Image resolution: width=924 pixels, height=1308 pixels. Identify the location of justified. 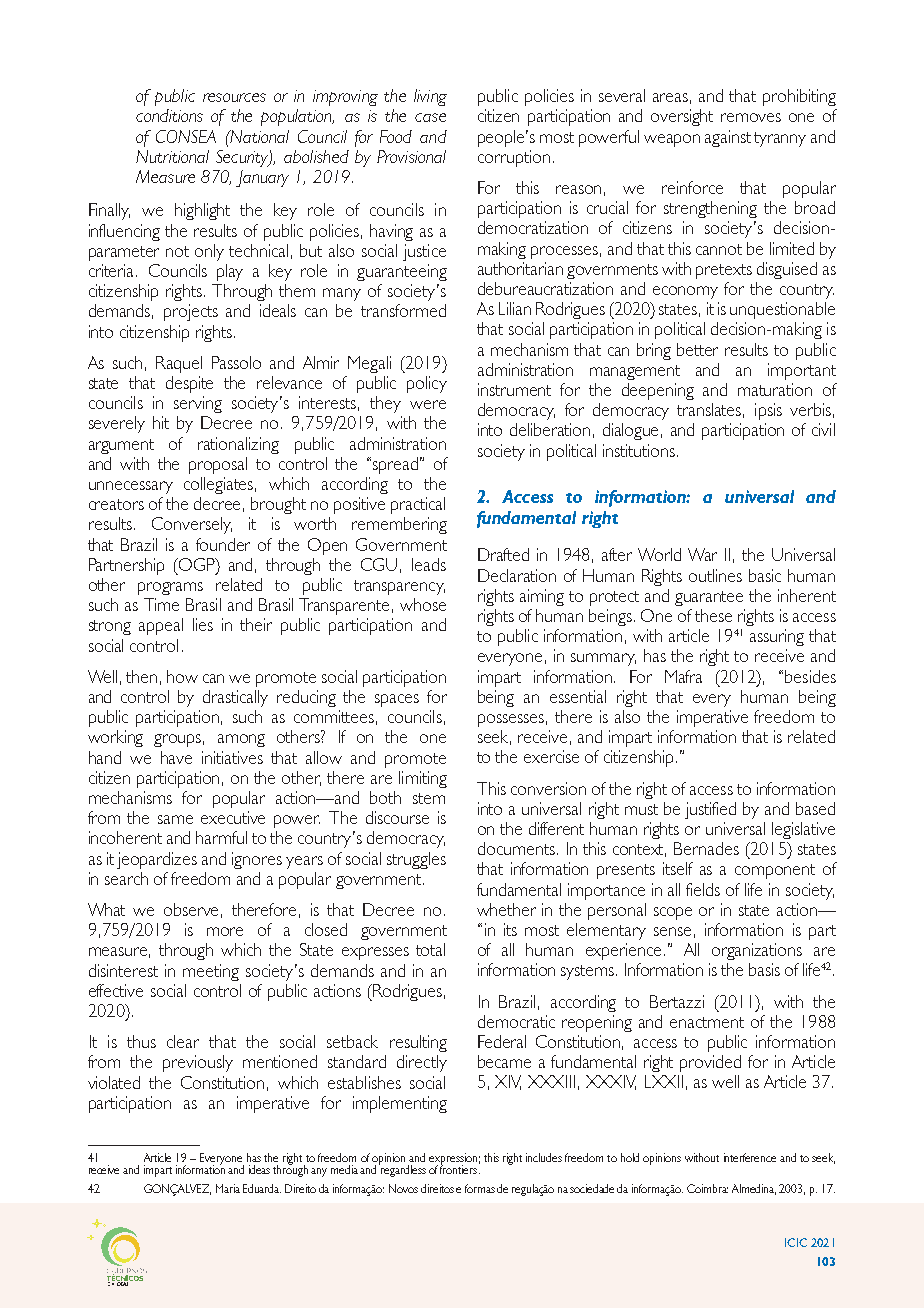
(710, 810).
